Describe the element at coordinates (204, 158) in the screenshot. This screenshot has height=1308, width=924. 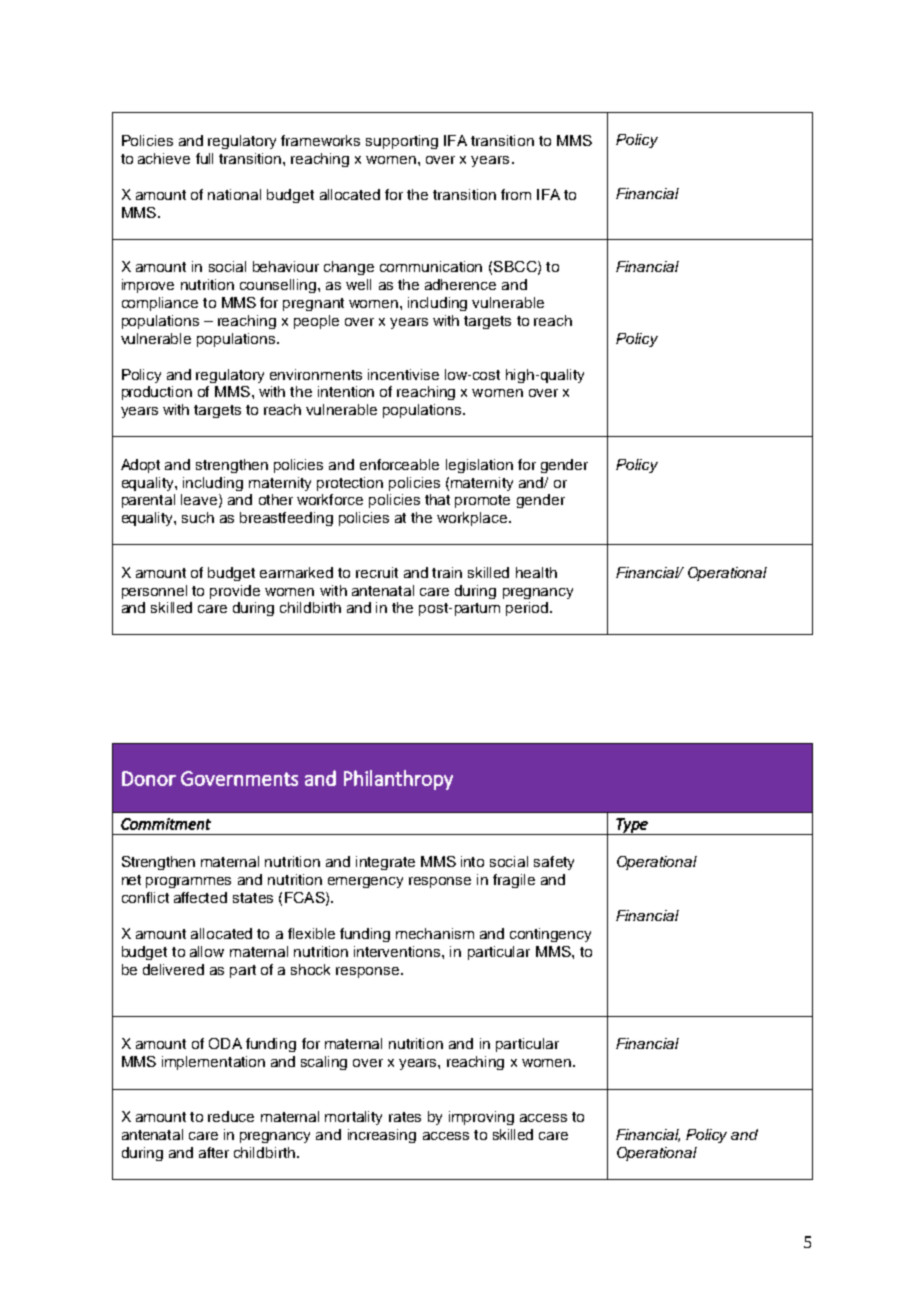
I see `full` at that location.
